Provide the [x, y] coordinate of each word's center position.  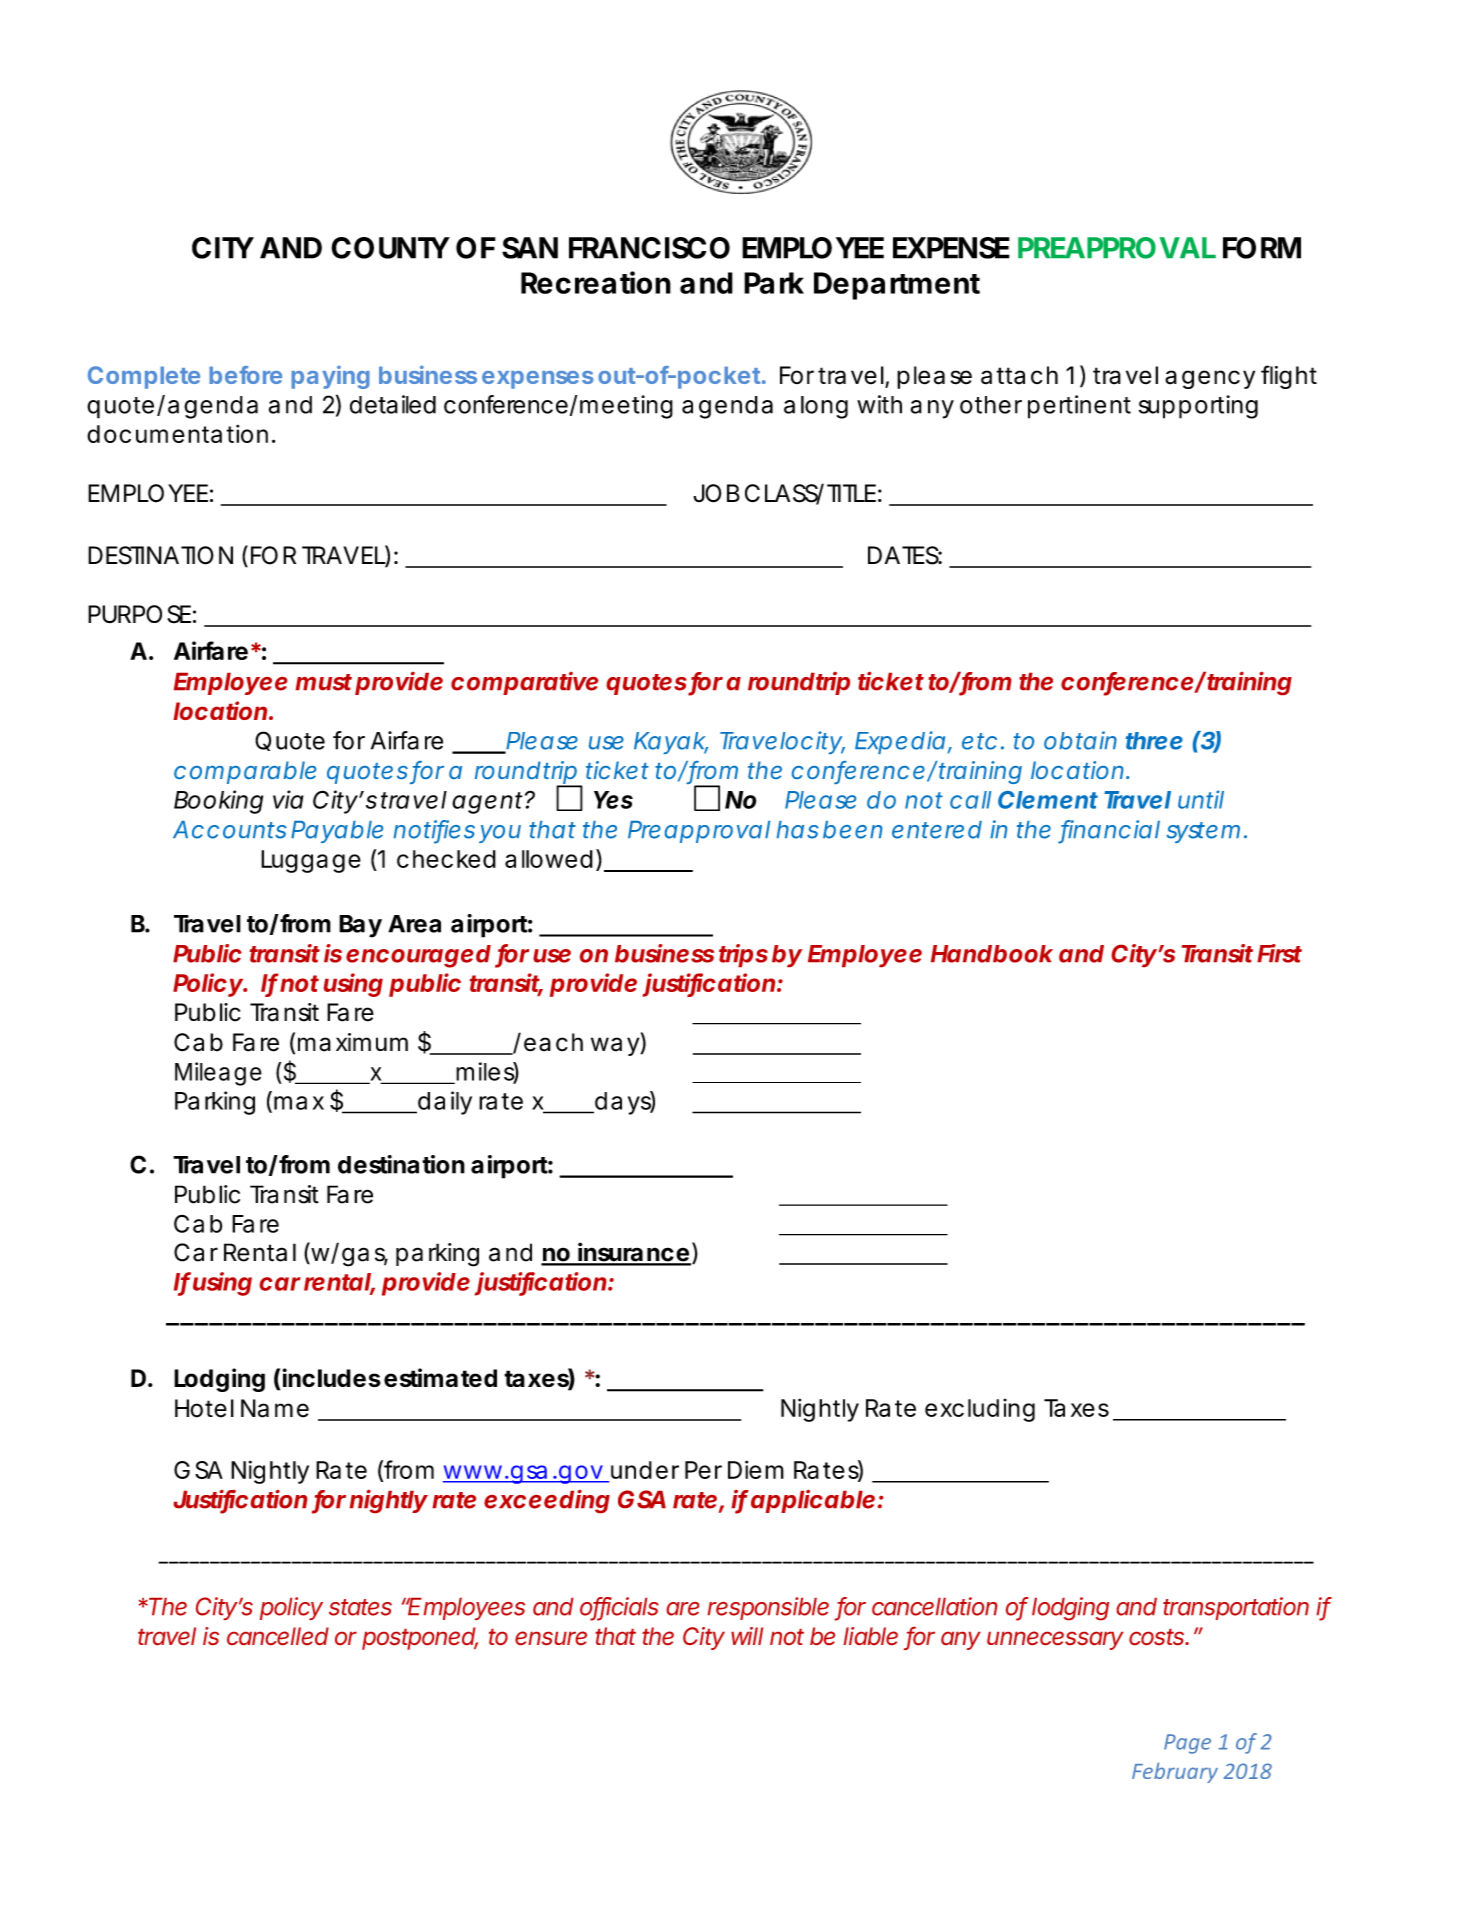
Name [275, 1408]
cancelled [278, 1636]
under [645, 1470]
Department [897, 286]
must [324, 682]
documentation [177, 434]
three [1154, 741]
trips [743, 955]
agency [1210, 379]
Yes [613, 800]
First [1279, 953]
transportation [1236, 1608]
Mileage [218, 1074]
